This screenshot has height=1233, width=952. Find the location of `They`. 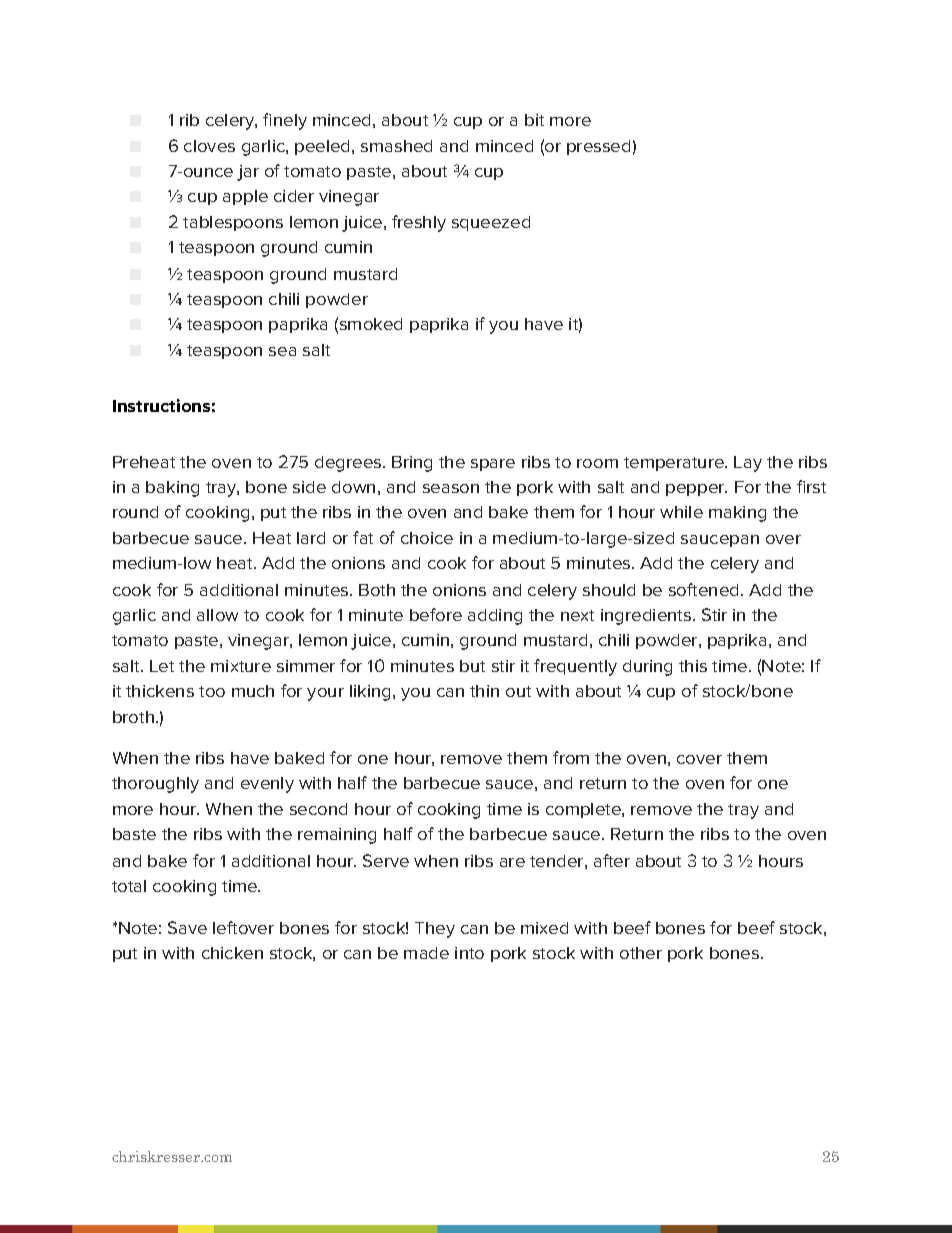

They is located at coordinates (435, 930).
